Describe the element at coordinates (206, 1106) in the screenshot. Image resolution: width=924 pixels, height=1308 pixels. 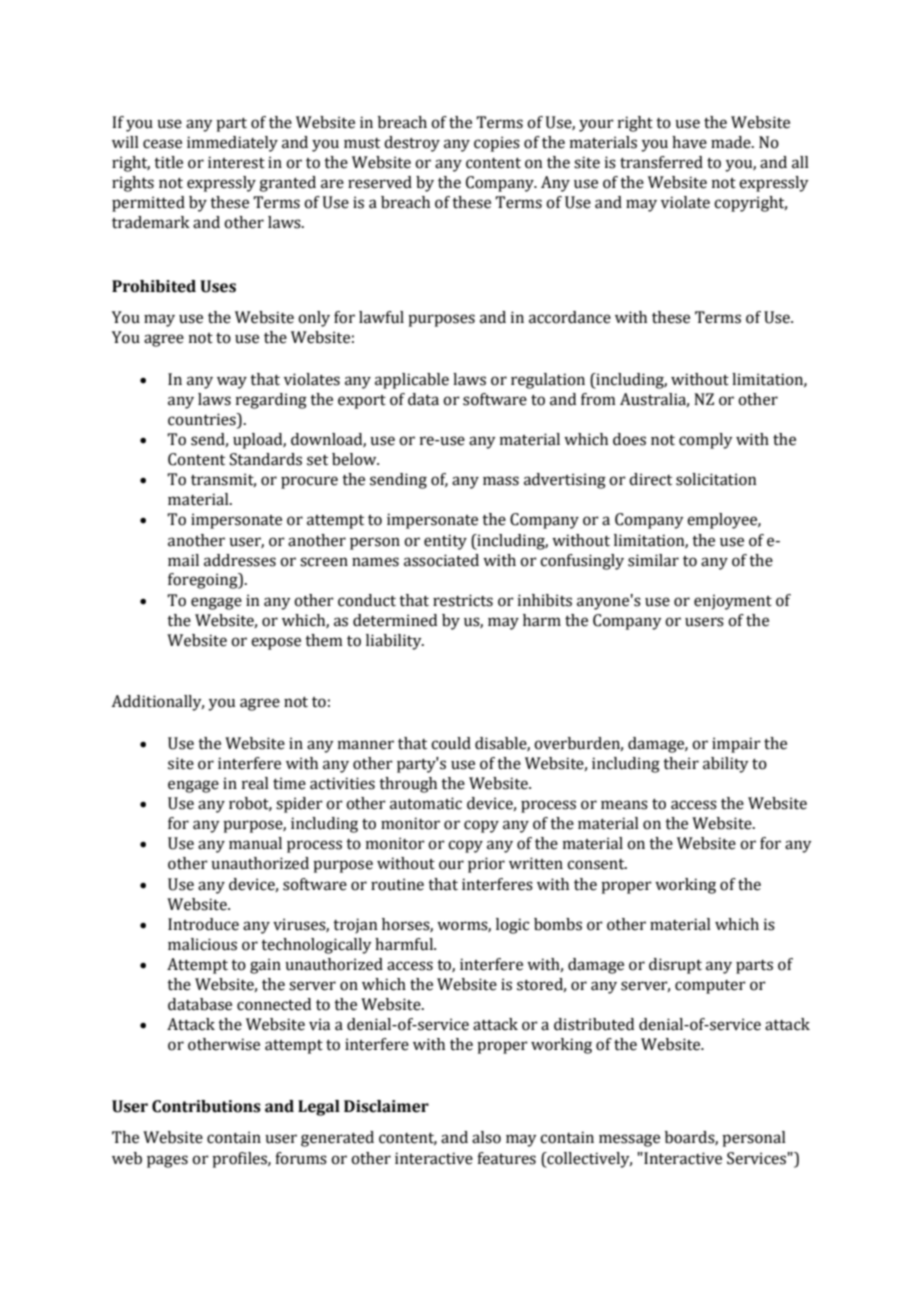
I see `Contributions` at that location.
